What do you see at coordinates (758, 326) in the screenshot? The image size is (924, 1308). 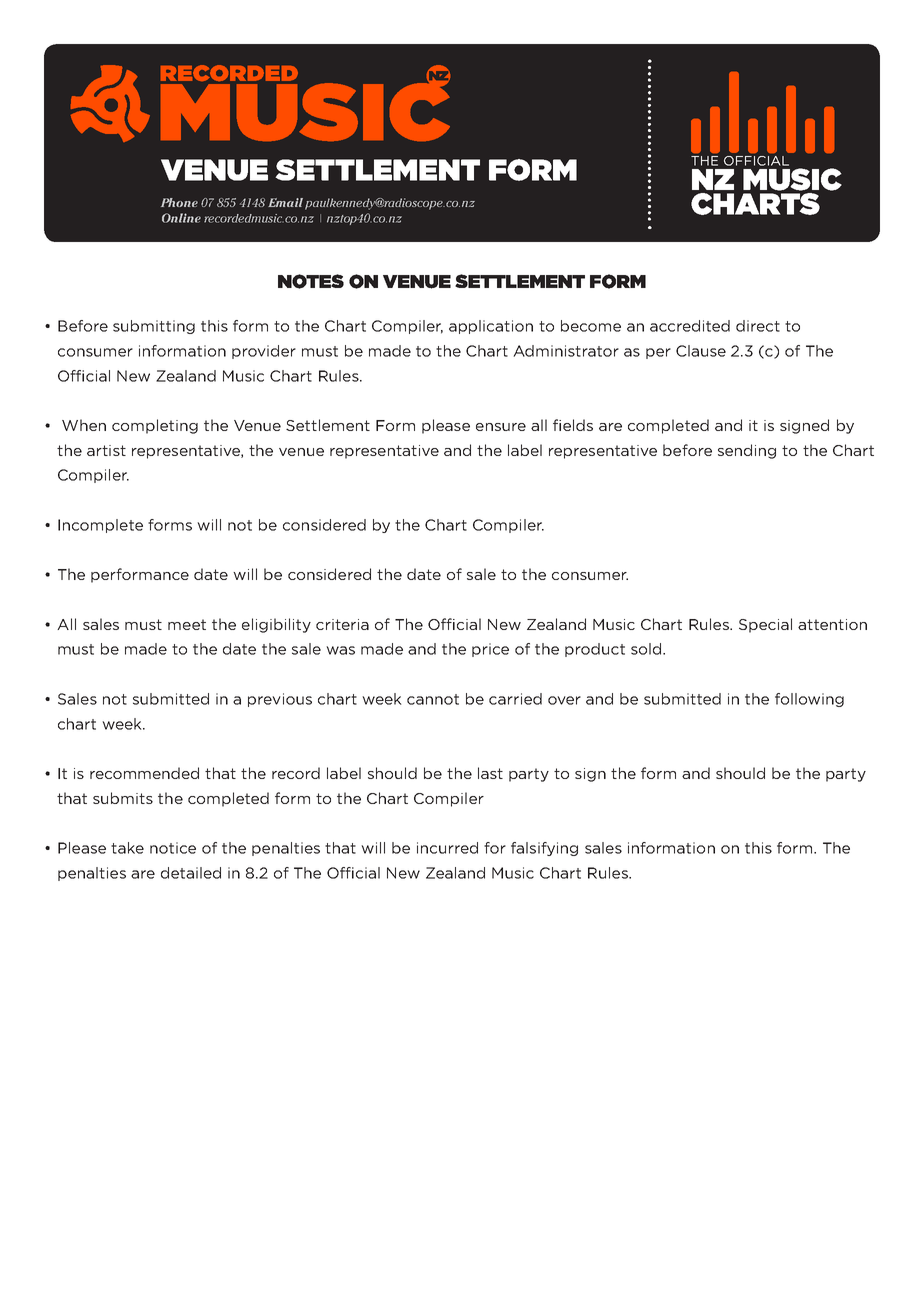 I see `direct` at bounding box center [758, 326].
